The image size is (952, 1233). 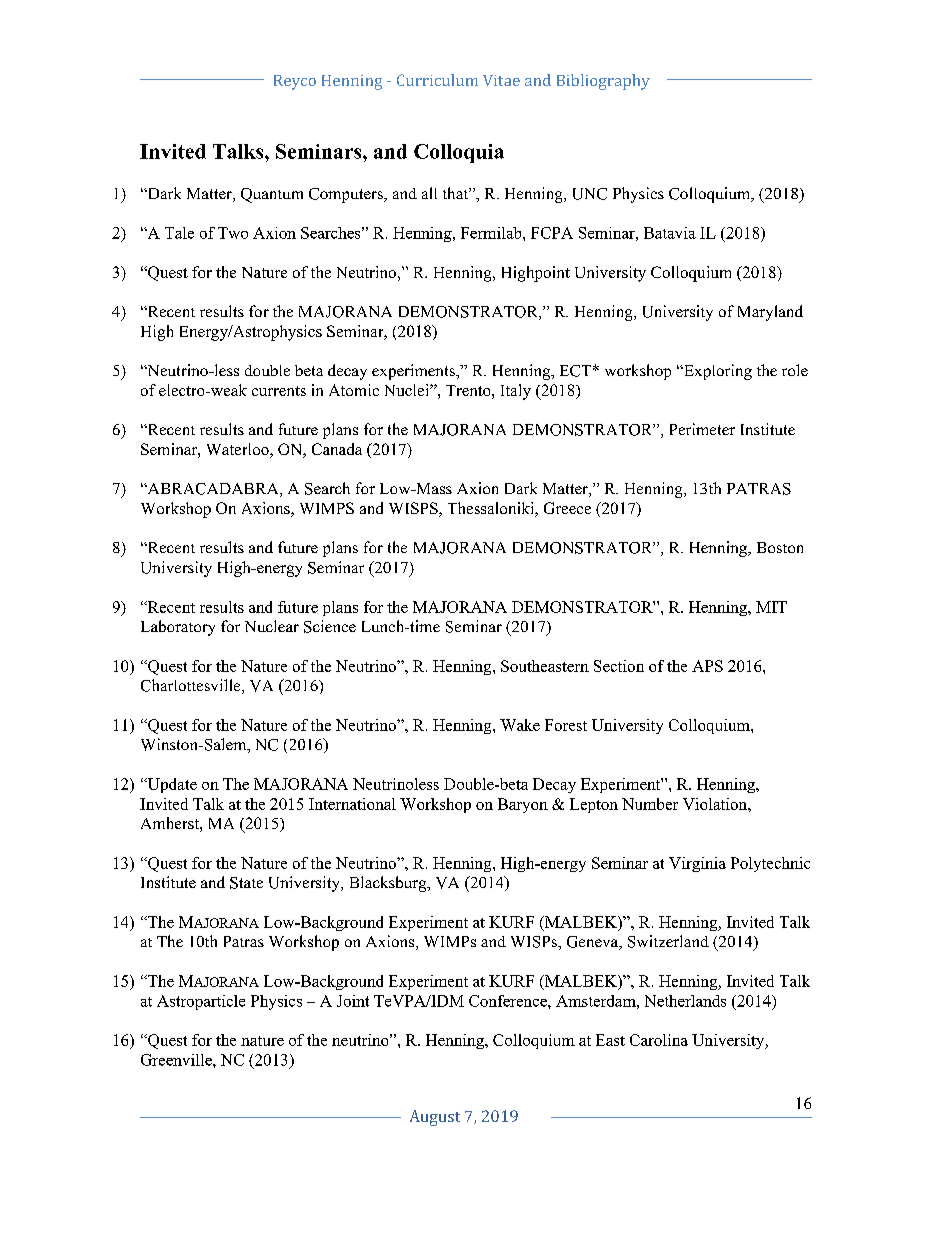 What do you see at coordinates (697, 864) in the screenshot?
I see `Virginia` at bounding box center [697, 864].
